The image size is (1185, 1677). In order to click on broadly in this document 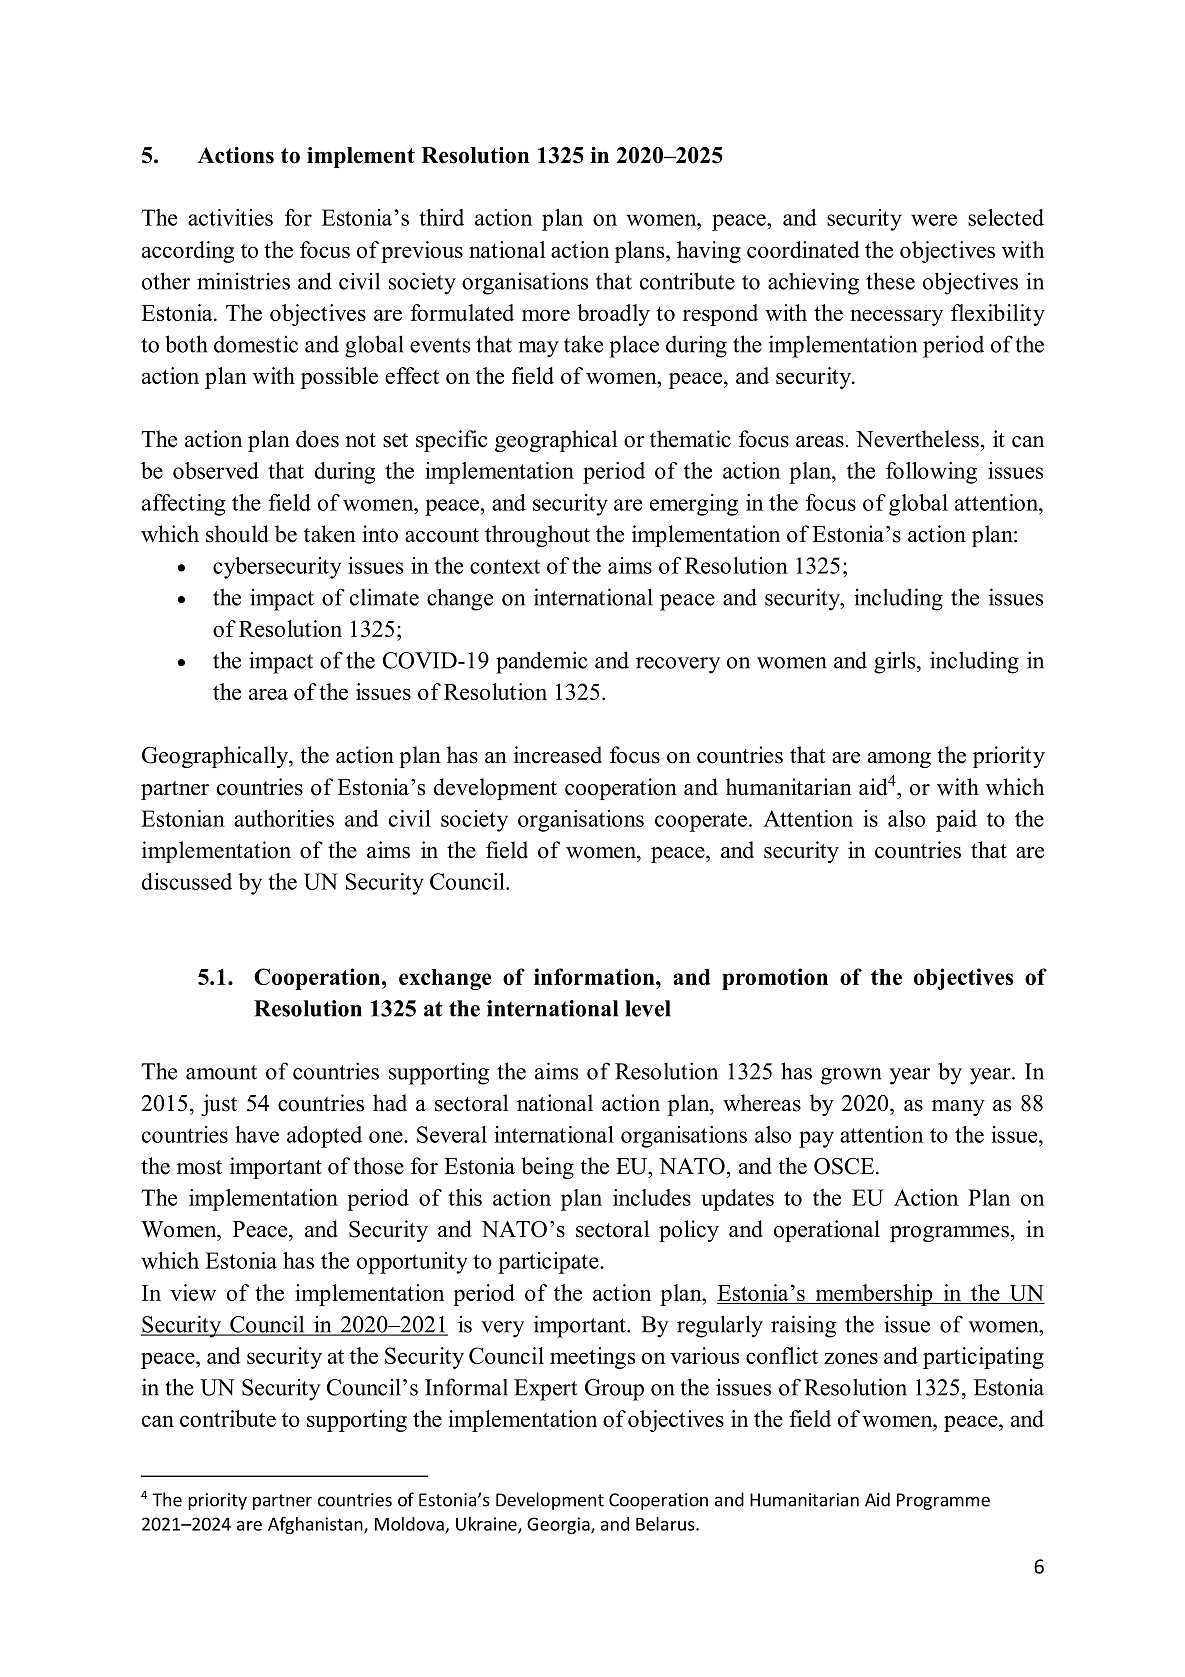, I will do `click(613, 315)`.
